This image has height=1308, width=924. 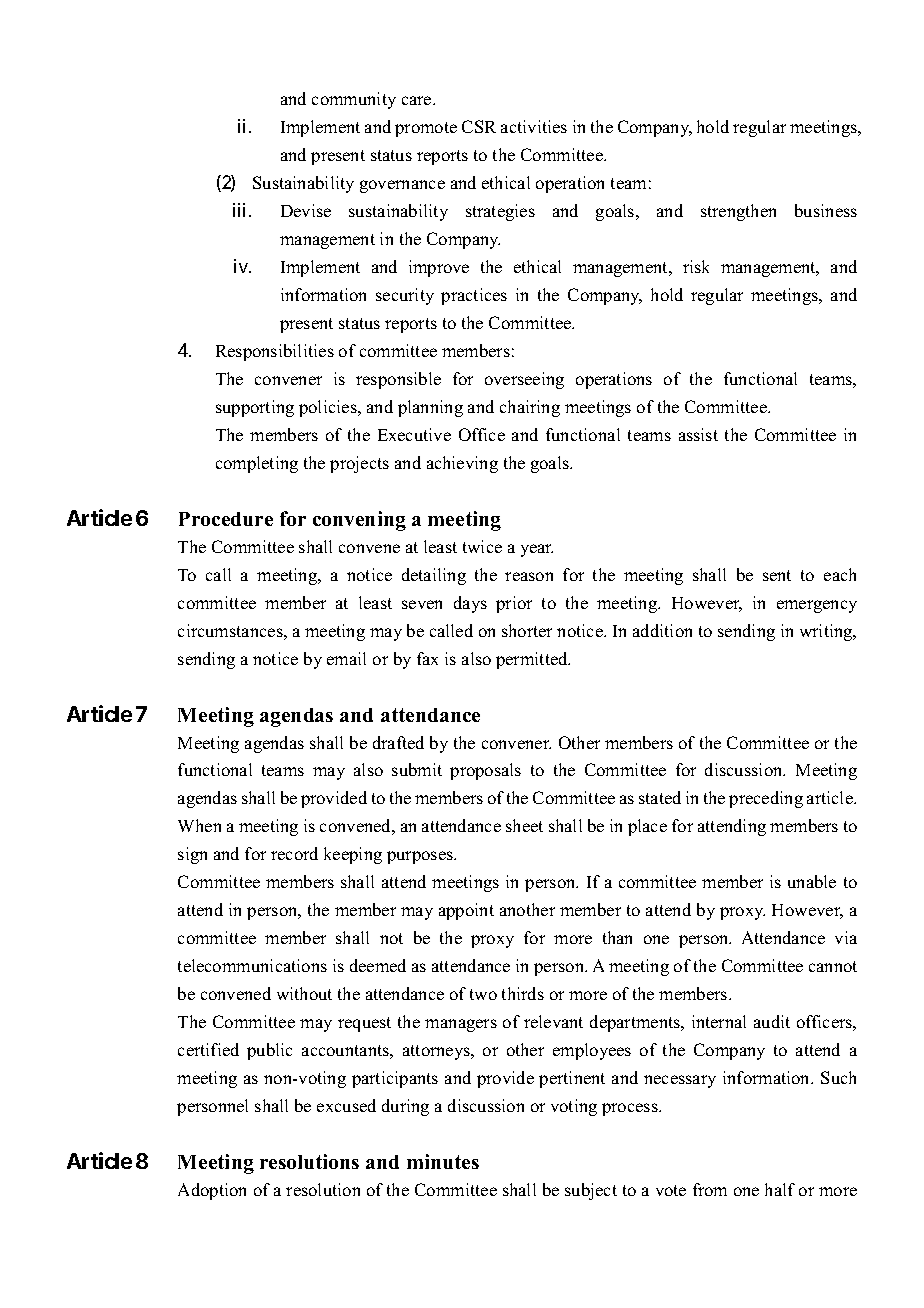 I want to click on overseeing, so click(x=524, y=380).
